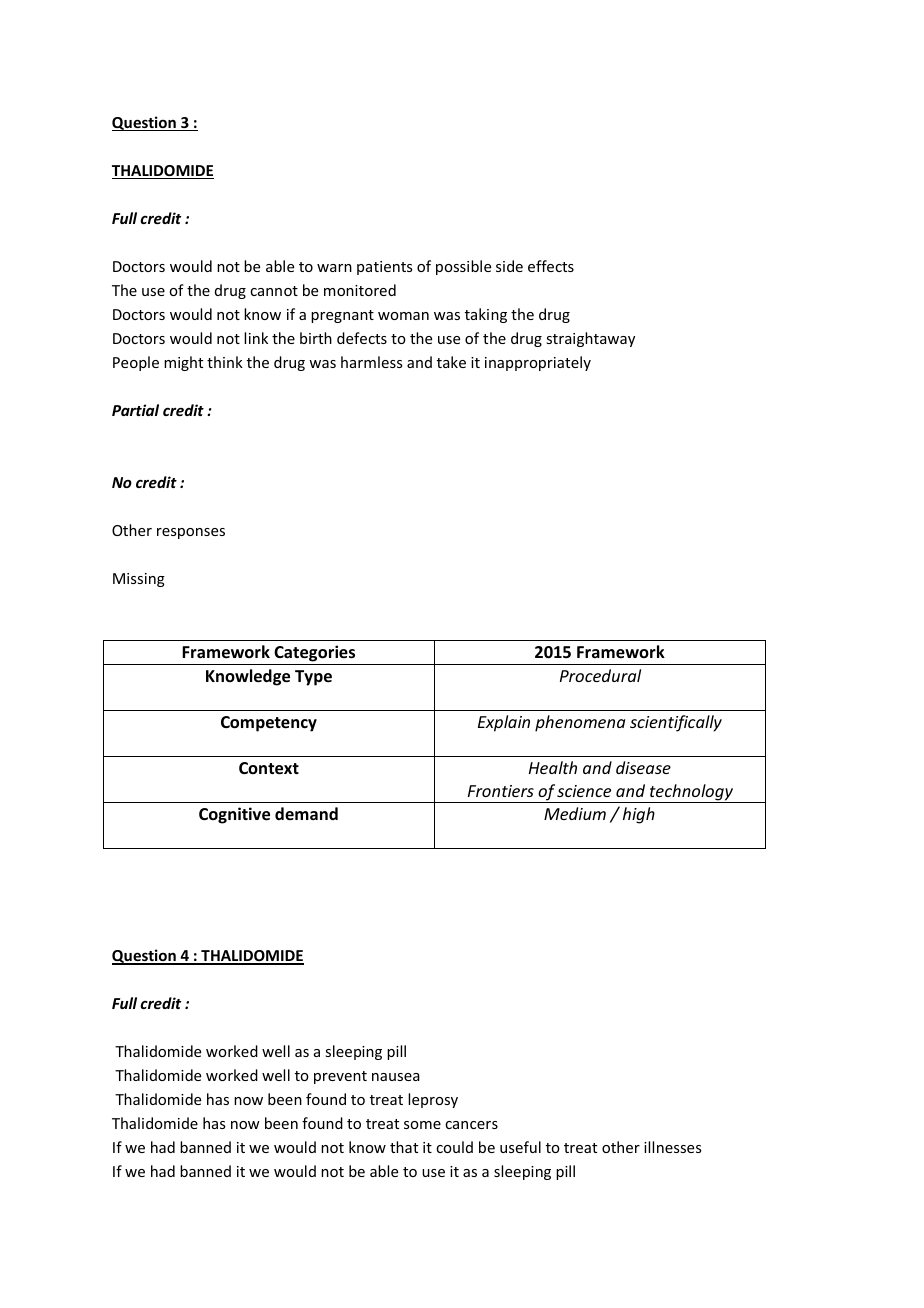  What do you see at coordinates (504, 723) in the screenshot?
I see `Explain` at bounding box center [504, 723].
